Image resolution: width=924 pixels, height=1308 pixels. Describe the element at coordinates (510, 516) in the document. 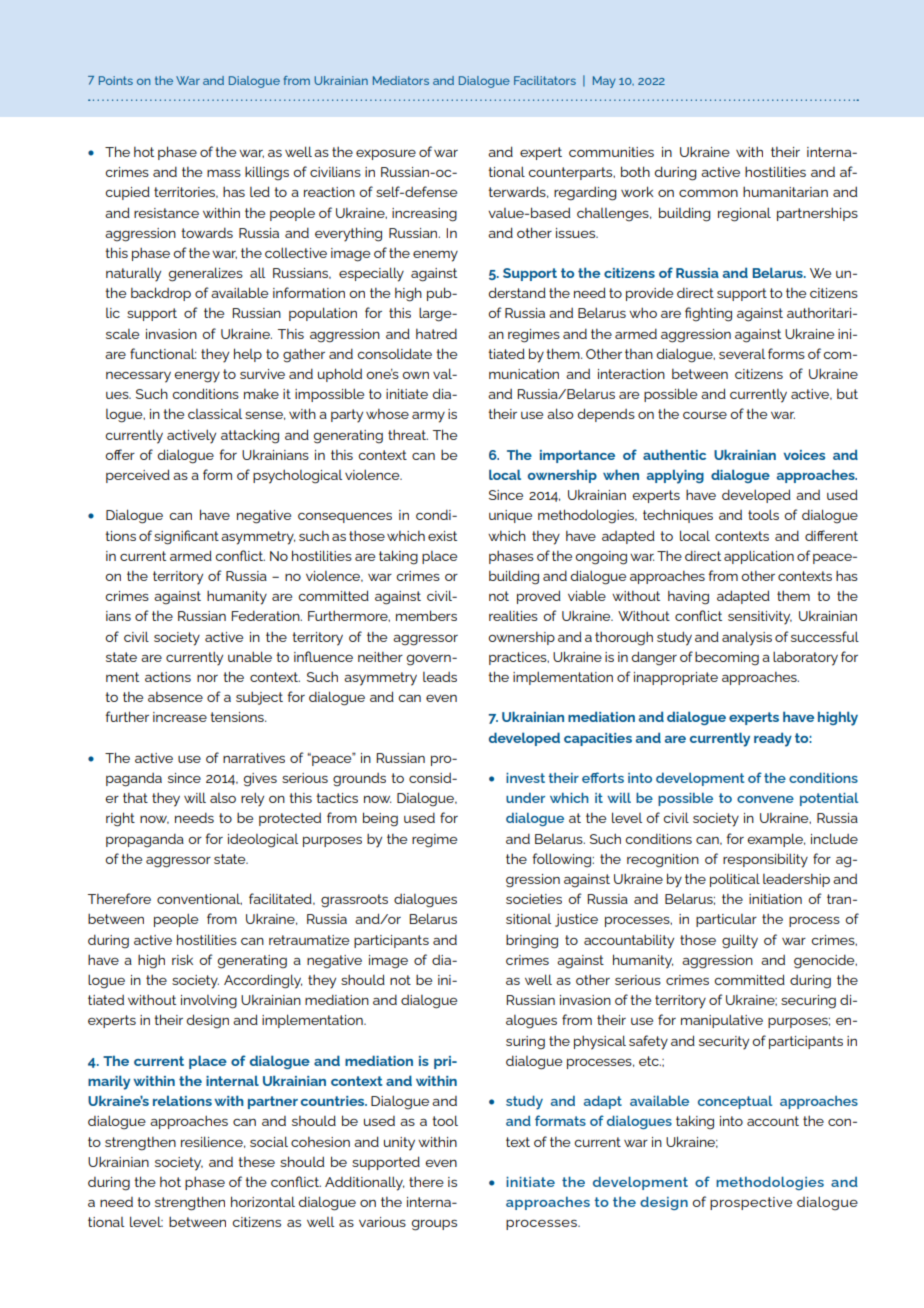

I see `unique` at that location.
